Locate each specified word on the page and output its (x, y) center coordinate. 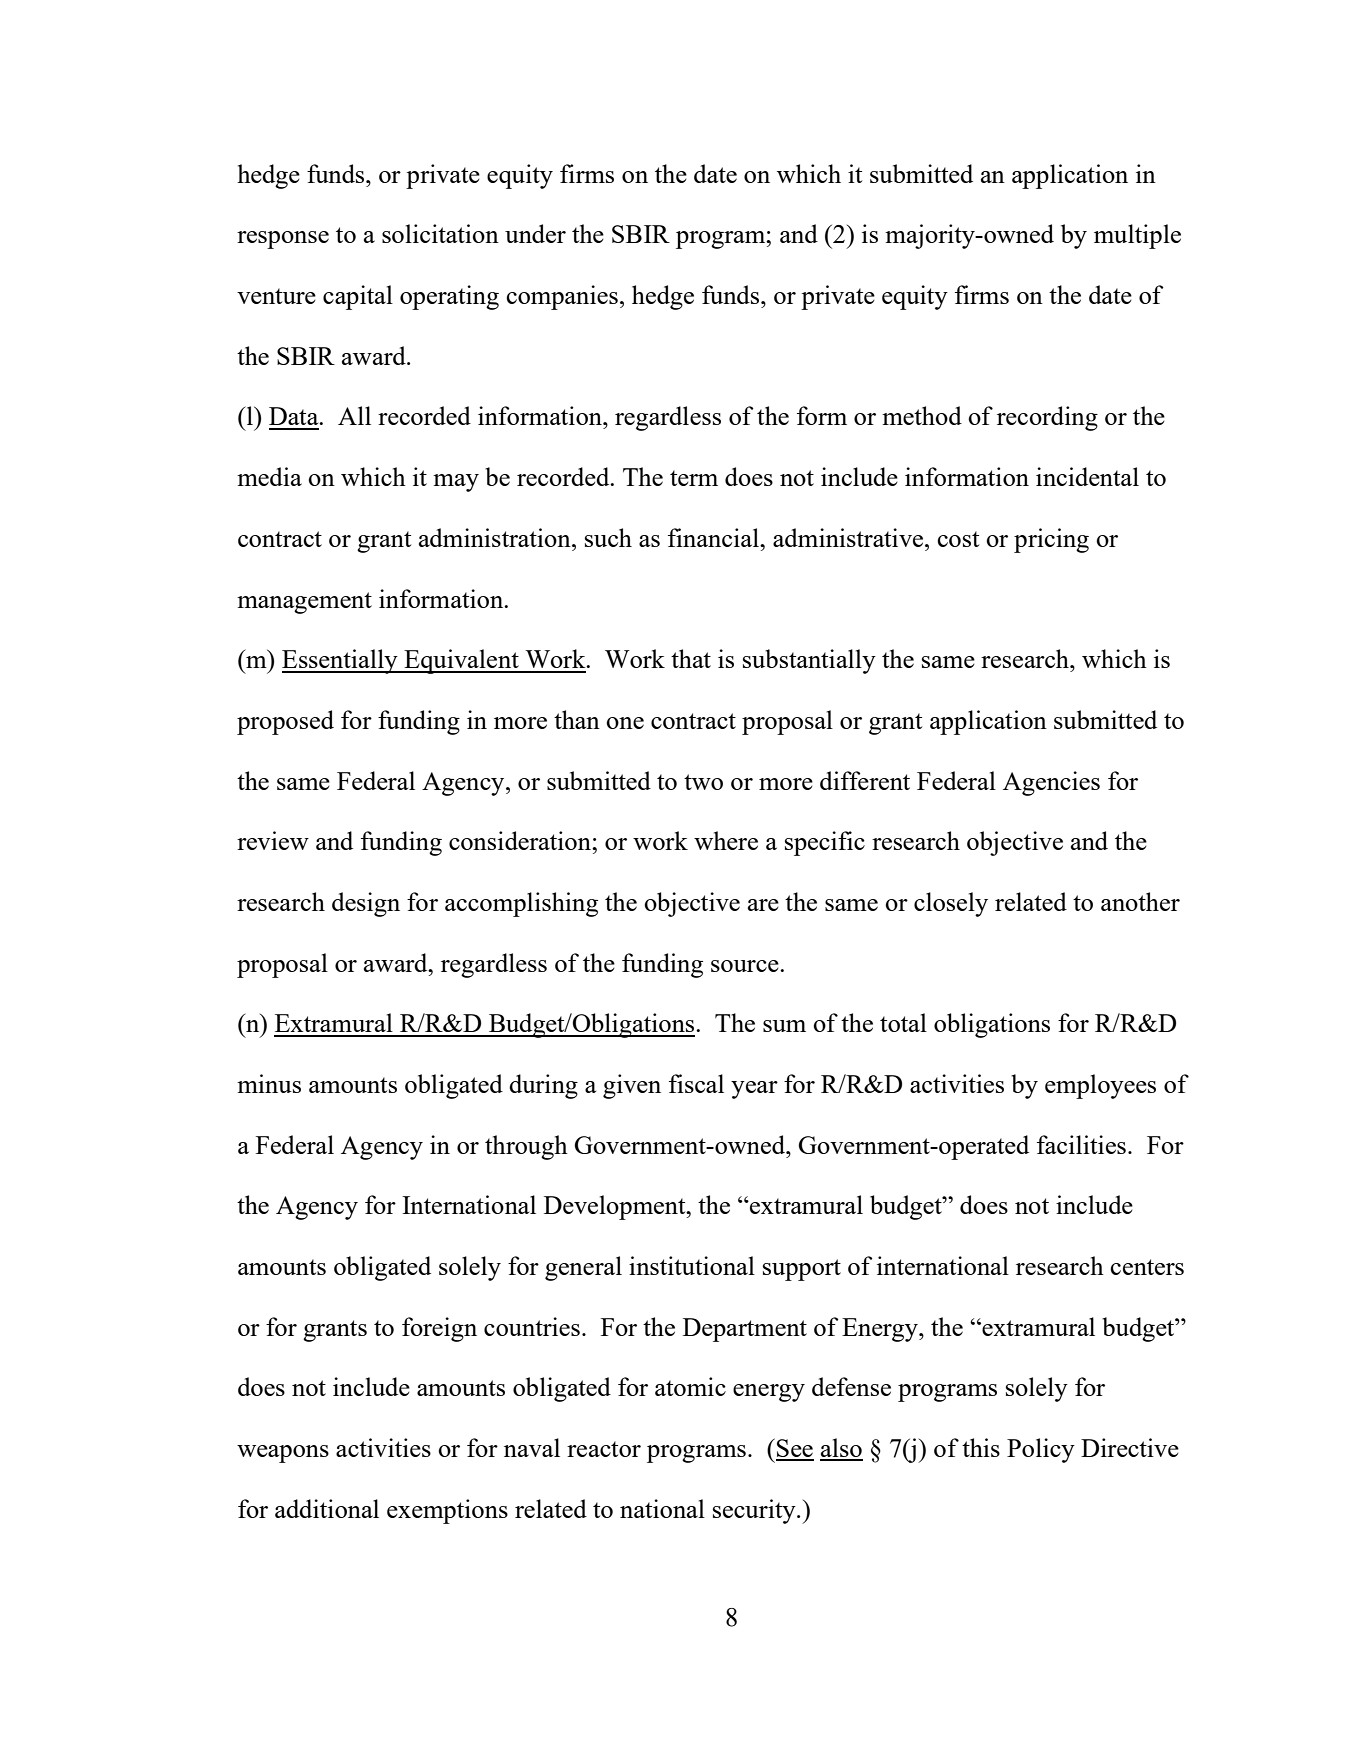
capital (358, 297)
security (755, 1511)
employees (1100, 1086)
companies (562, 297)
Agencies (1051, 783)
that (691, 658)
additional (327, 1508)
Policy (1041, 1450)
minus (269, 1083)
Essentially (341, 661)
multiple (1137, 236)
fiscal (696, 1083)
